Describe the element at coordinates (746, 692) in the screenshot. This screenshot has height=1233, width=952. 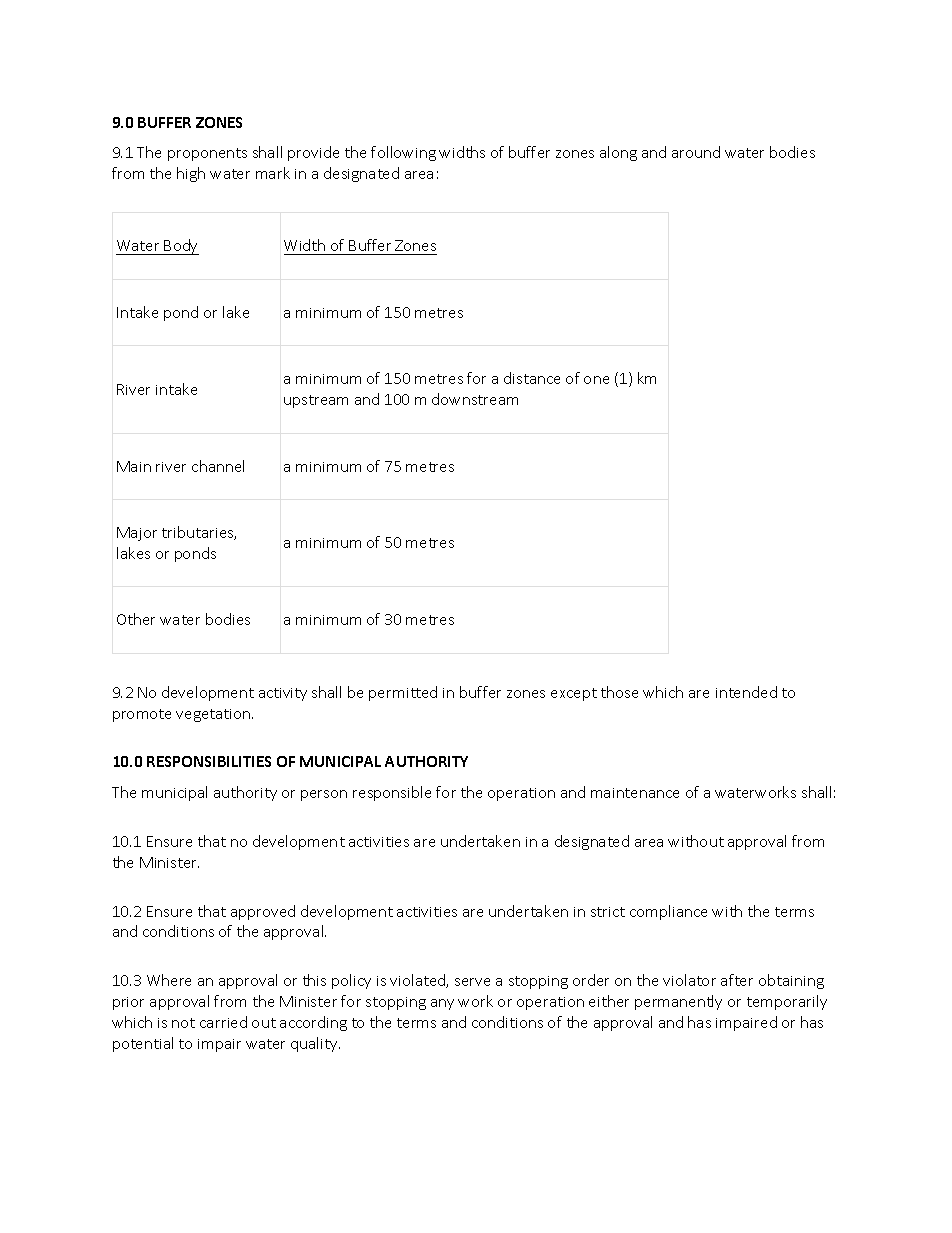
I see `intended` at that location.
